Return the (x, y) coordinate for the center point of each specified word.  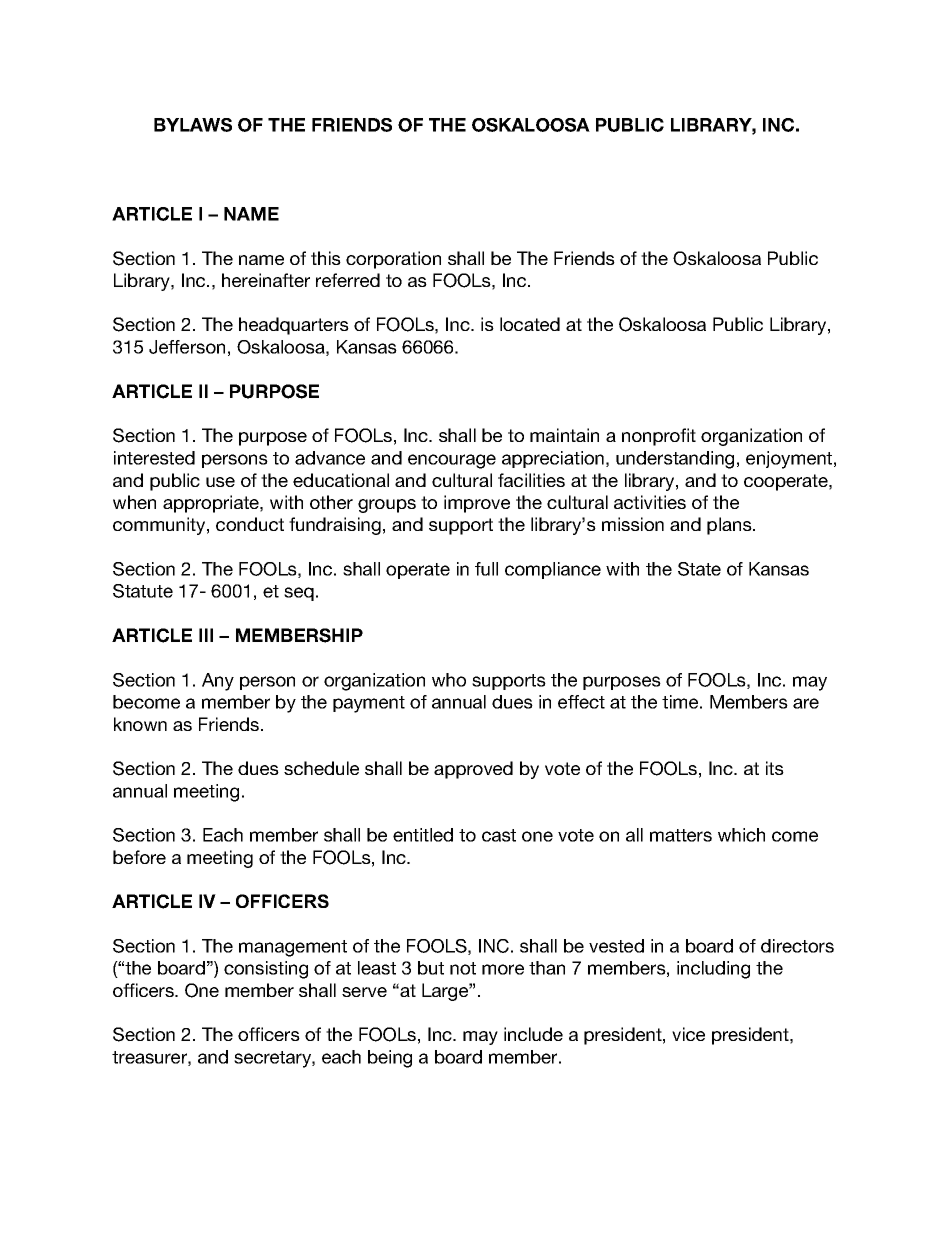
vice (688, 1034)
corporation (393, 260)
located (530, 324)
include (533, 1034)
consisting (266, 970)
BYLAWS (193, 125)
